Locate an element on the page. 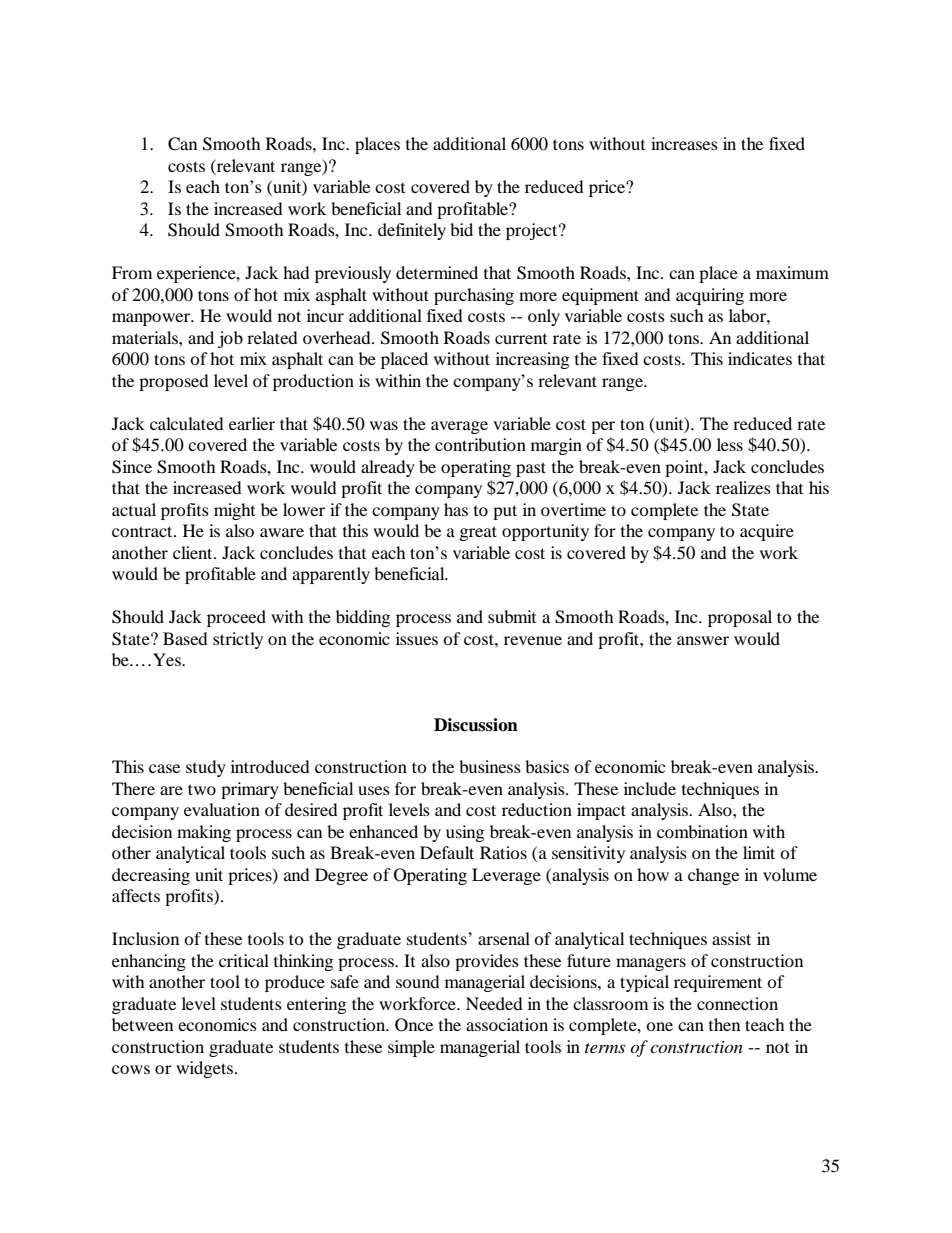 This image has width=952, height=1233. simple is located at coordinates (411, 1048).
